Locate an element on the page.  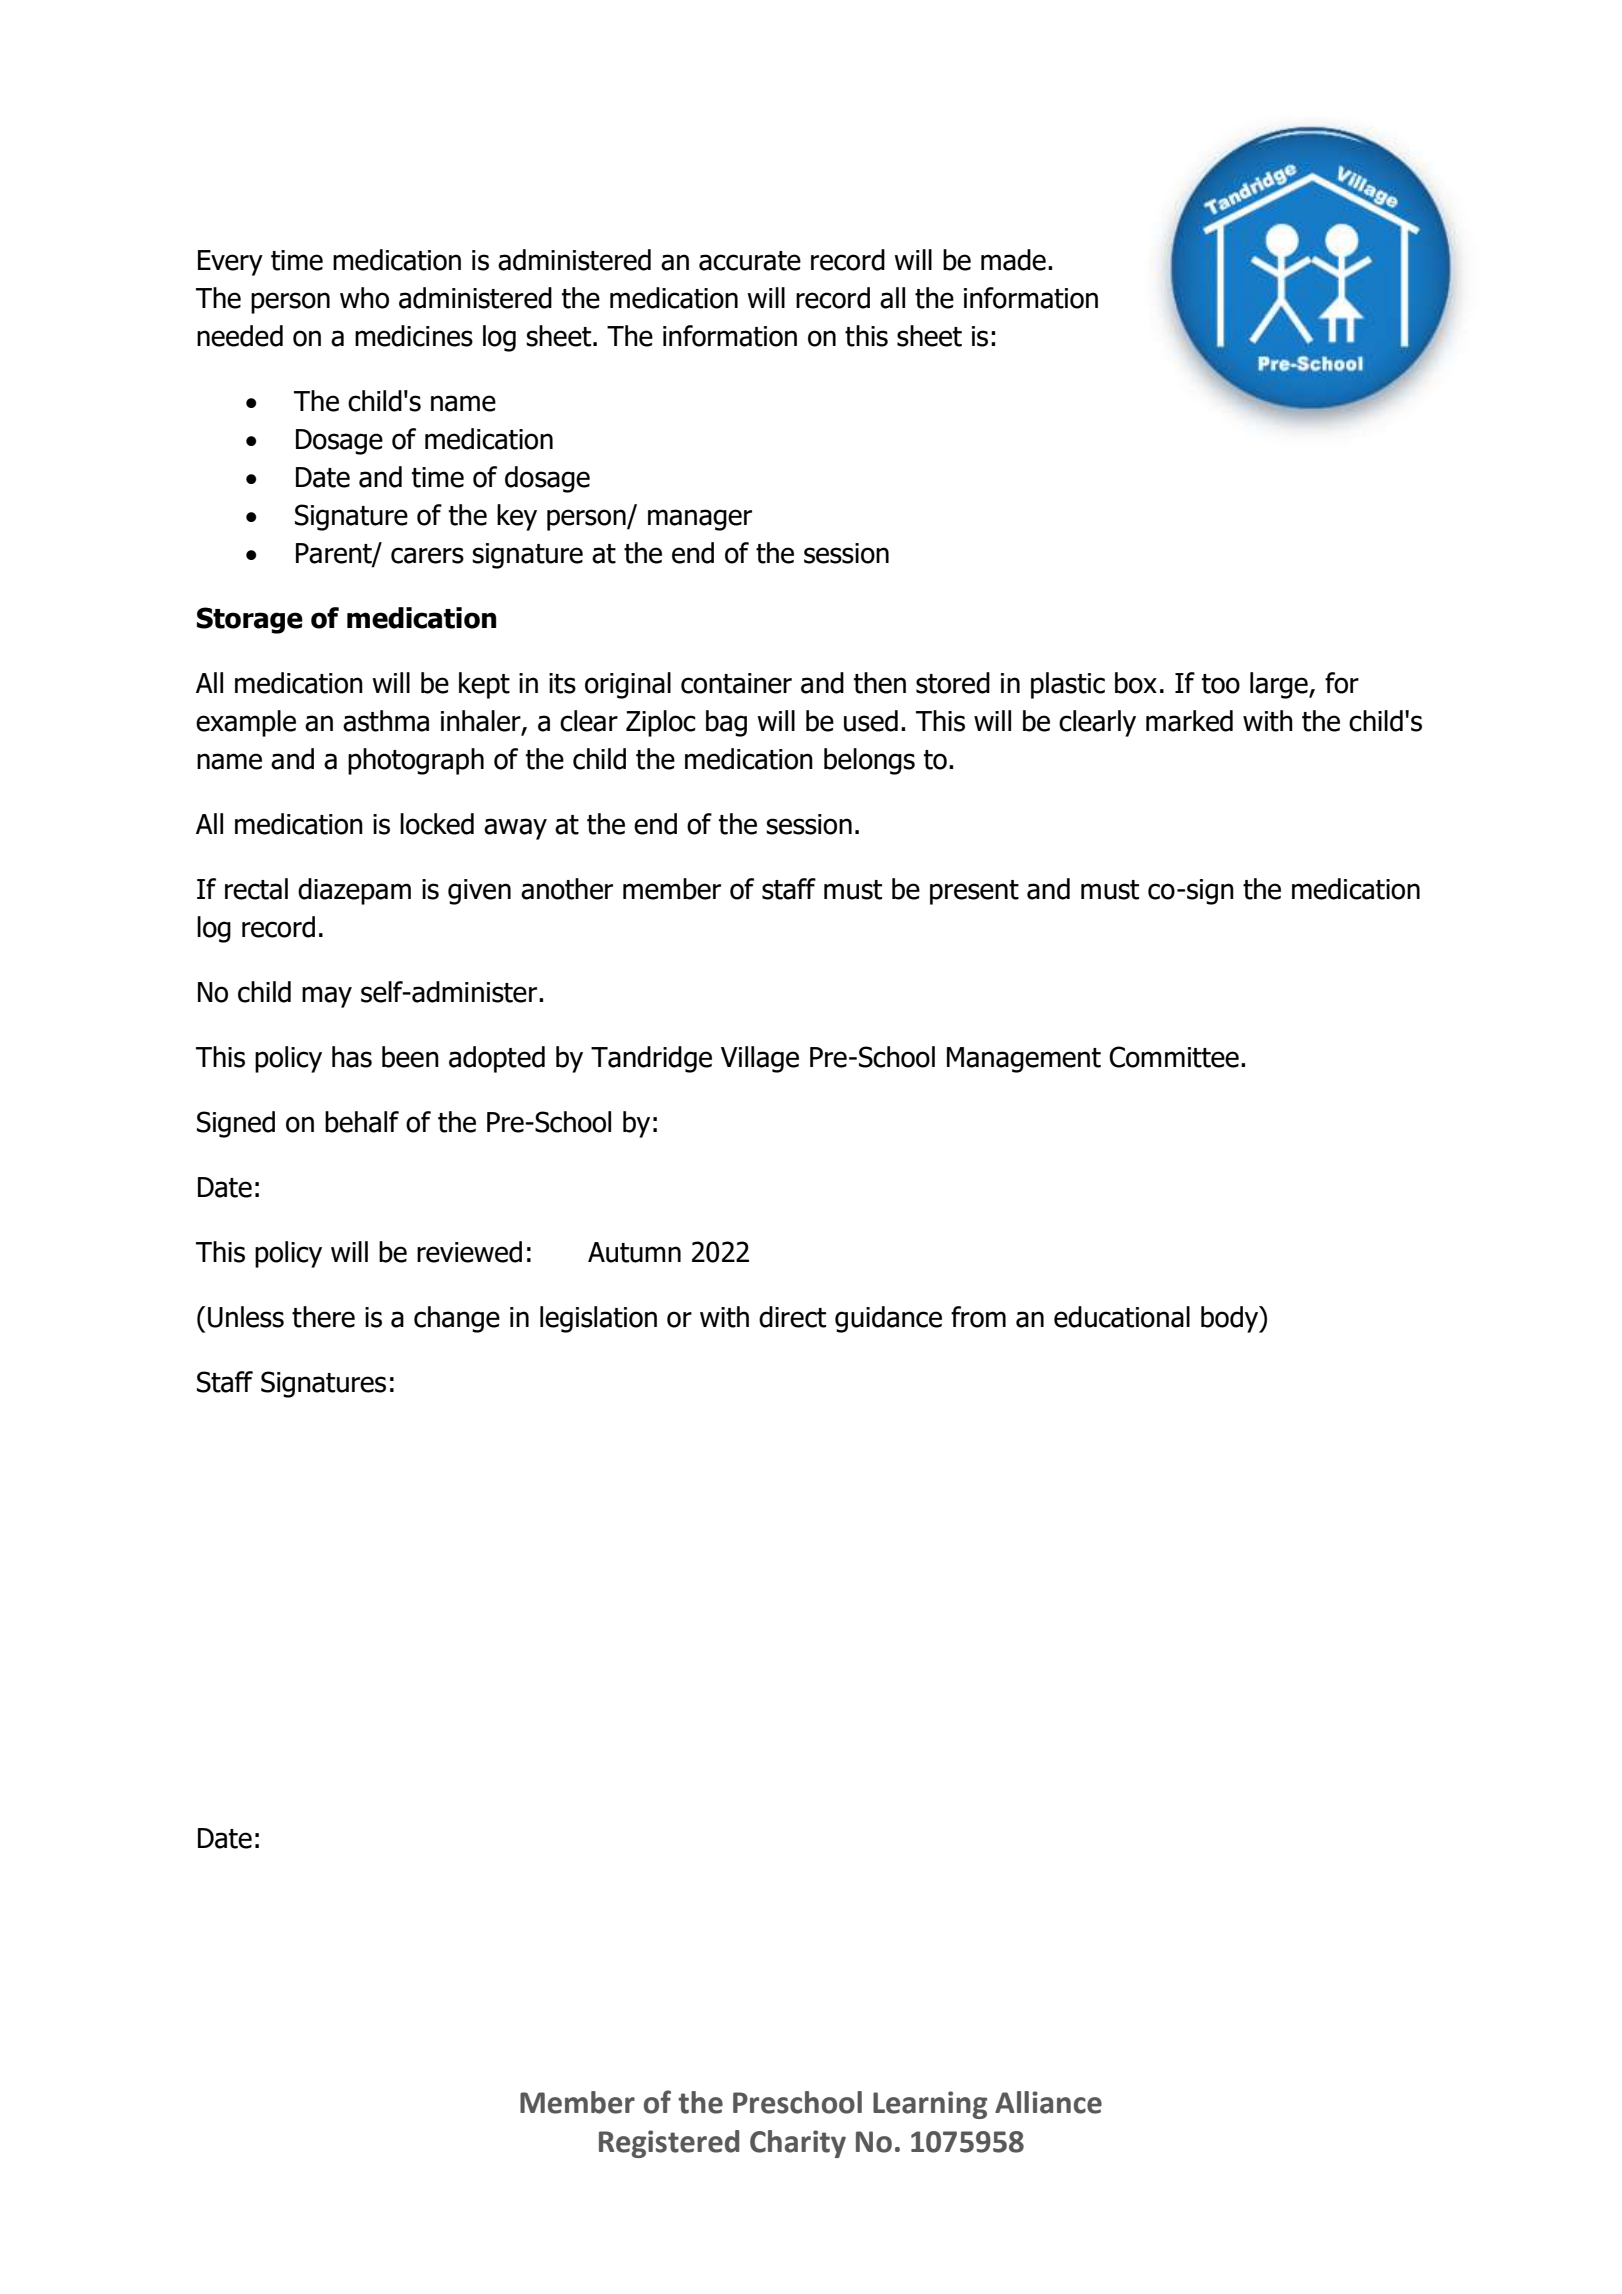
Autumn is located at coordinates (634, 1252).
